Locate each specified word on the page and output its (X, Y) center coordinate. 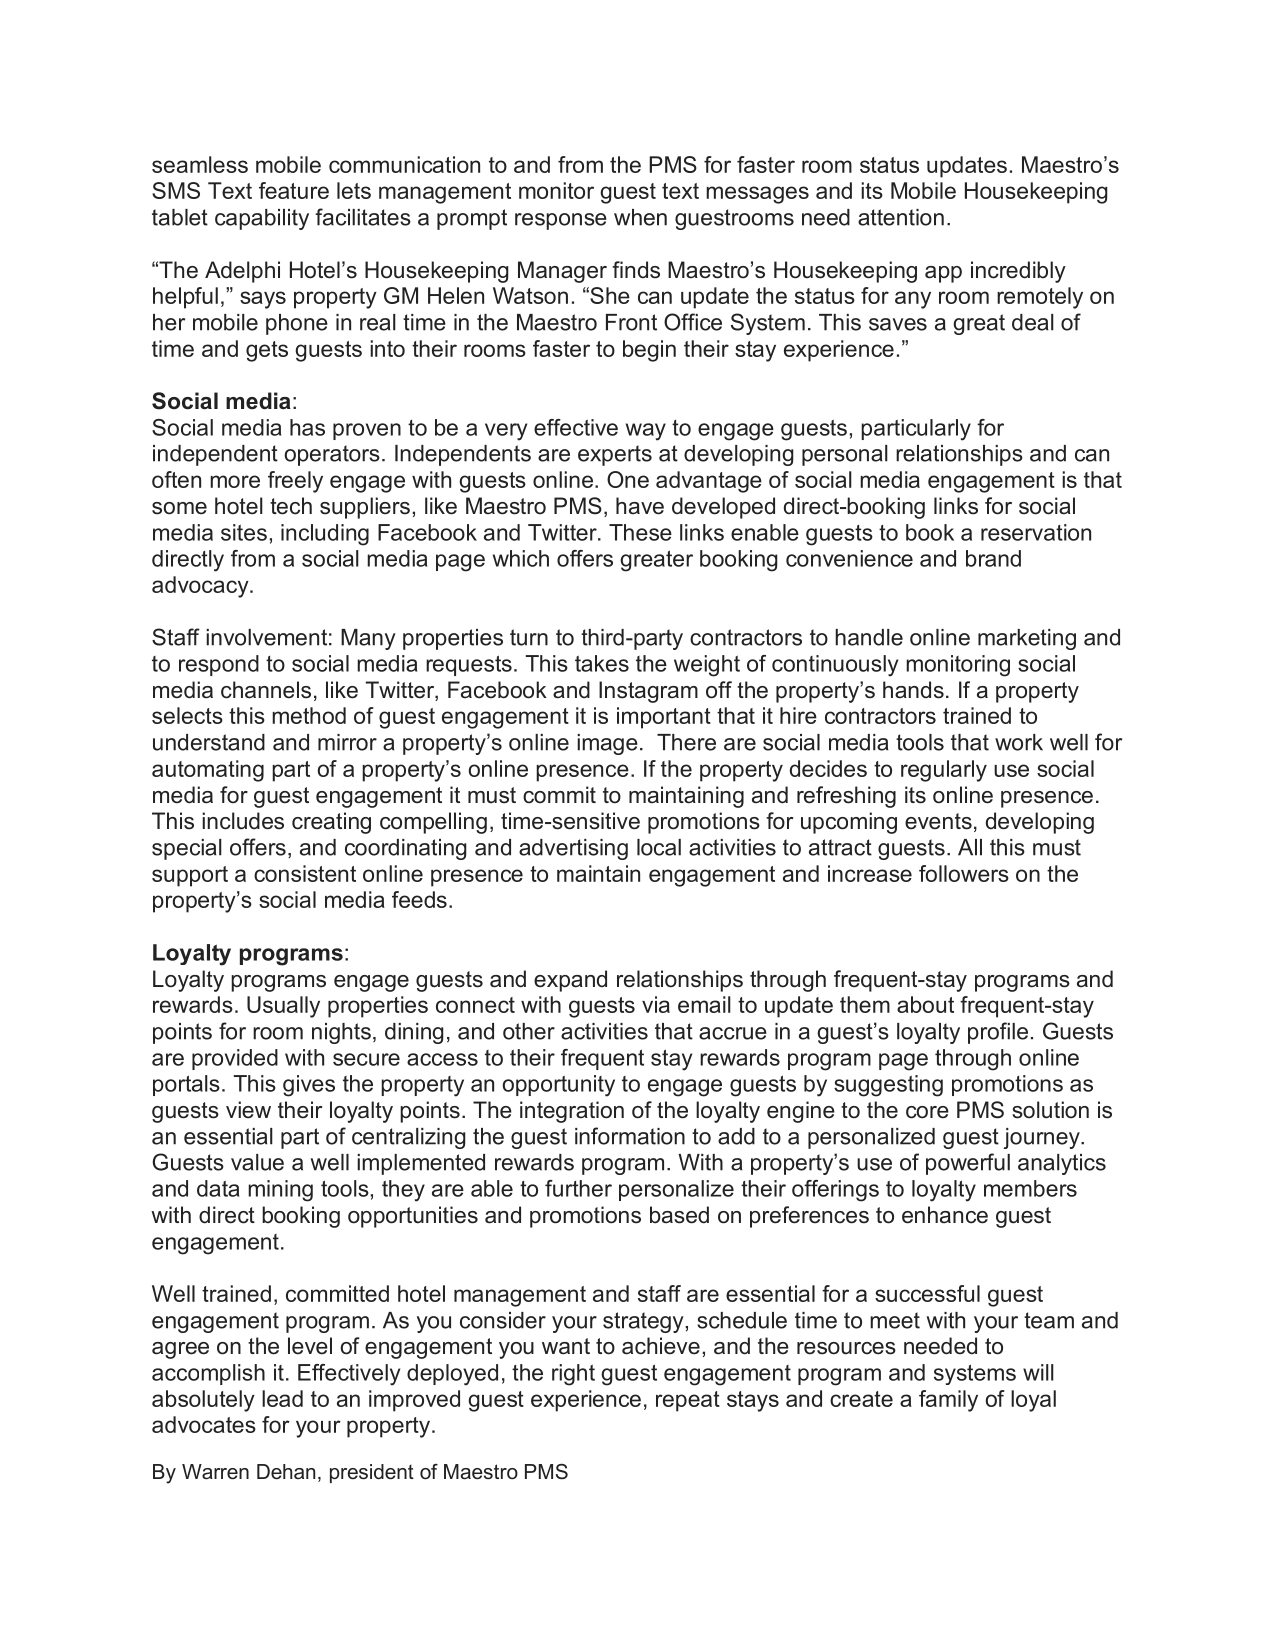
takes (602, 663)
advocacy (201, 587)
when (640, 217)
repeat (688, 1401)
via (656, 1004)
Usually (283, 1007)
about (925, 1004)
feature (294, 190)
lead (282, 1398)
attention (901, 217)
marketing (1027, 639)
